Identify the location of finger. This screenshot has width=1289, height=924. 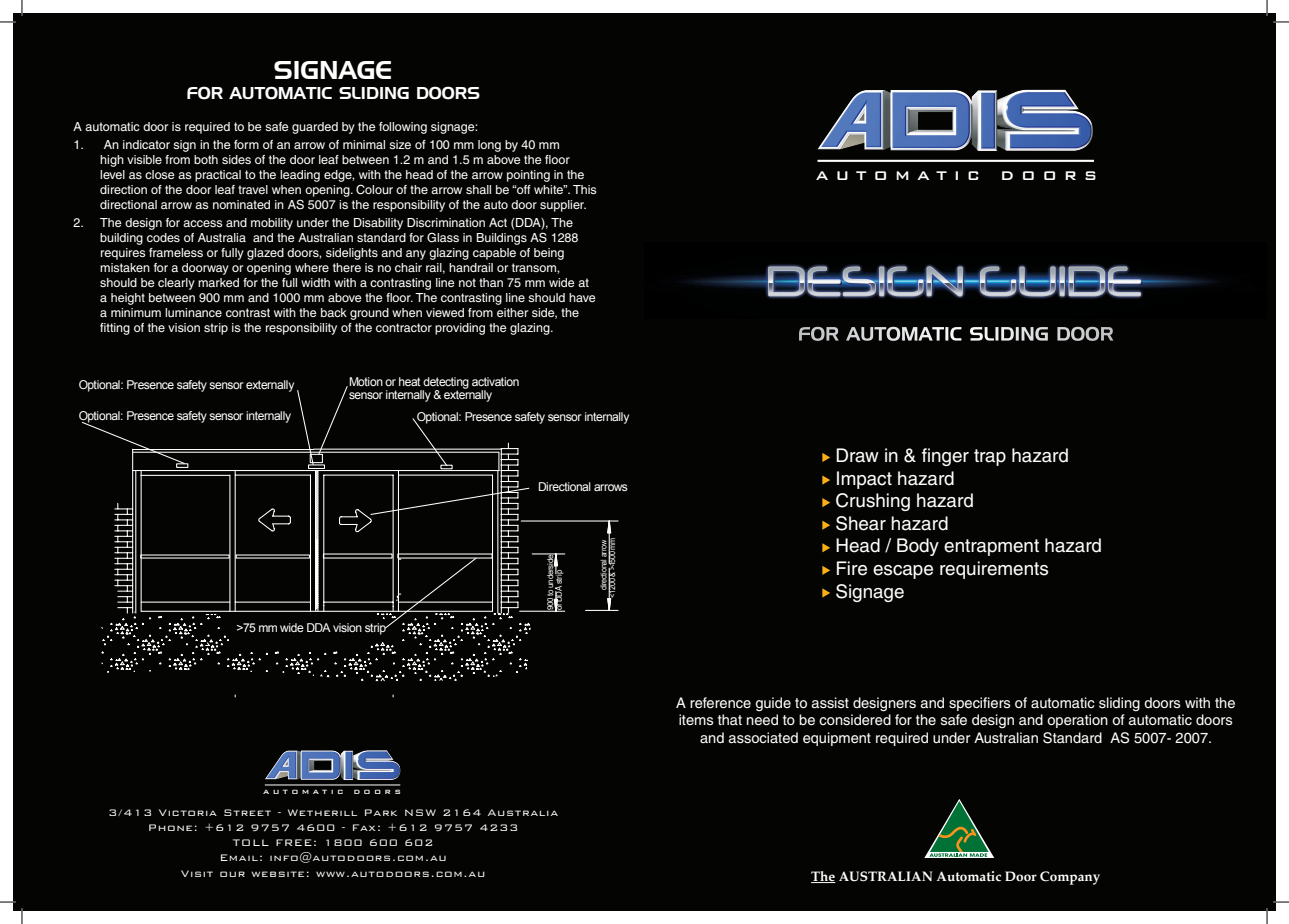
(945, 457).
